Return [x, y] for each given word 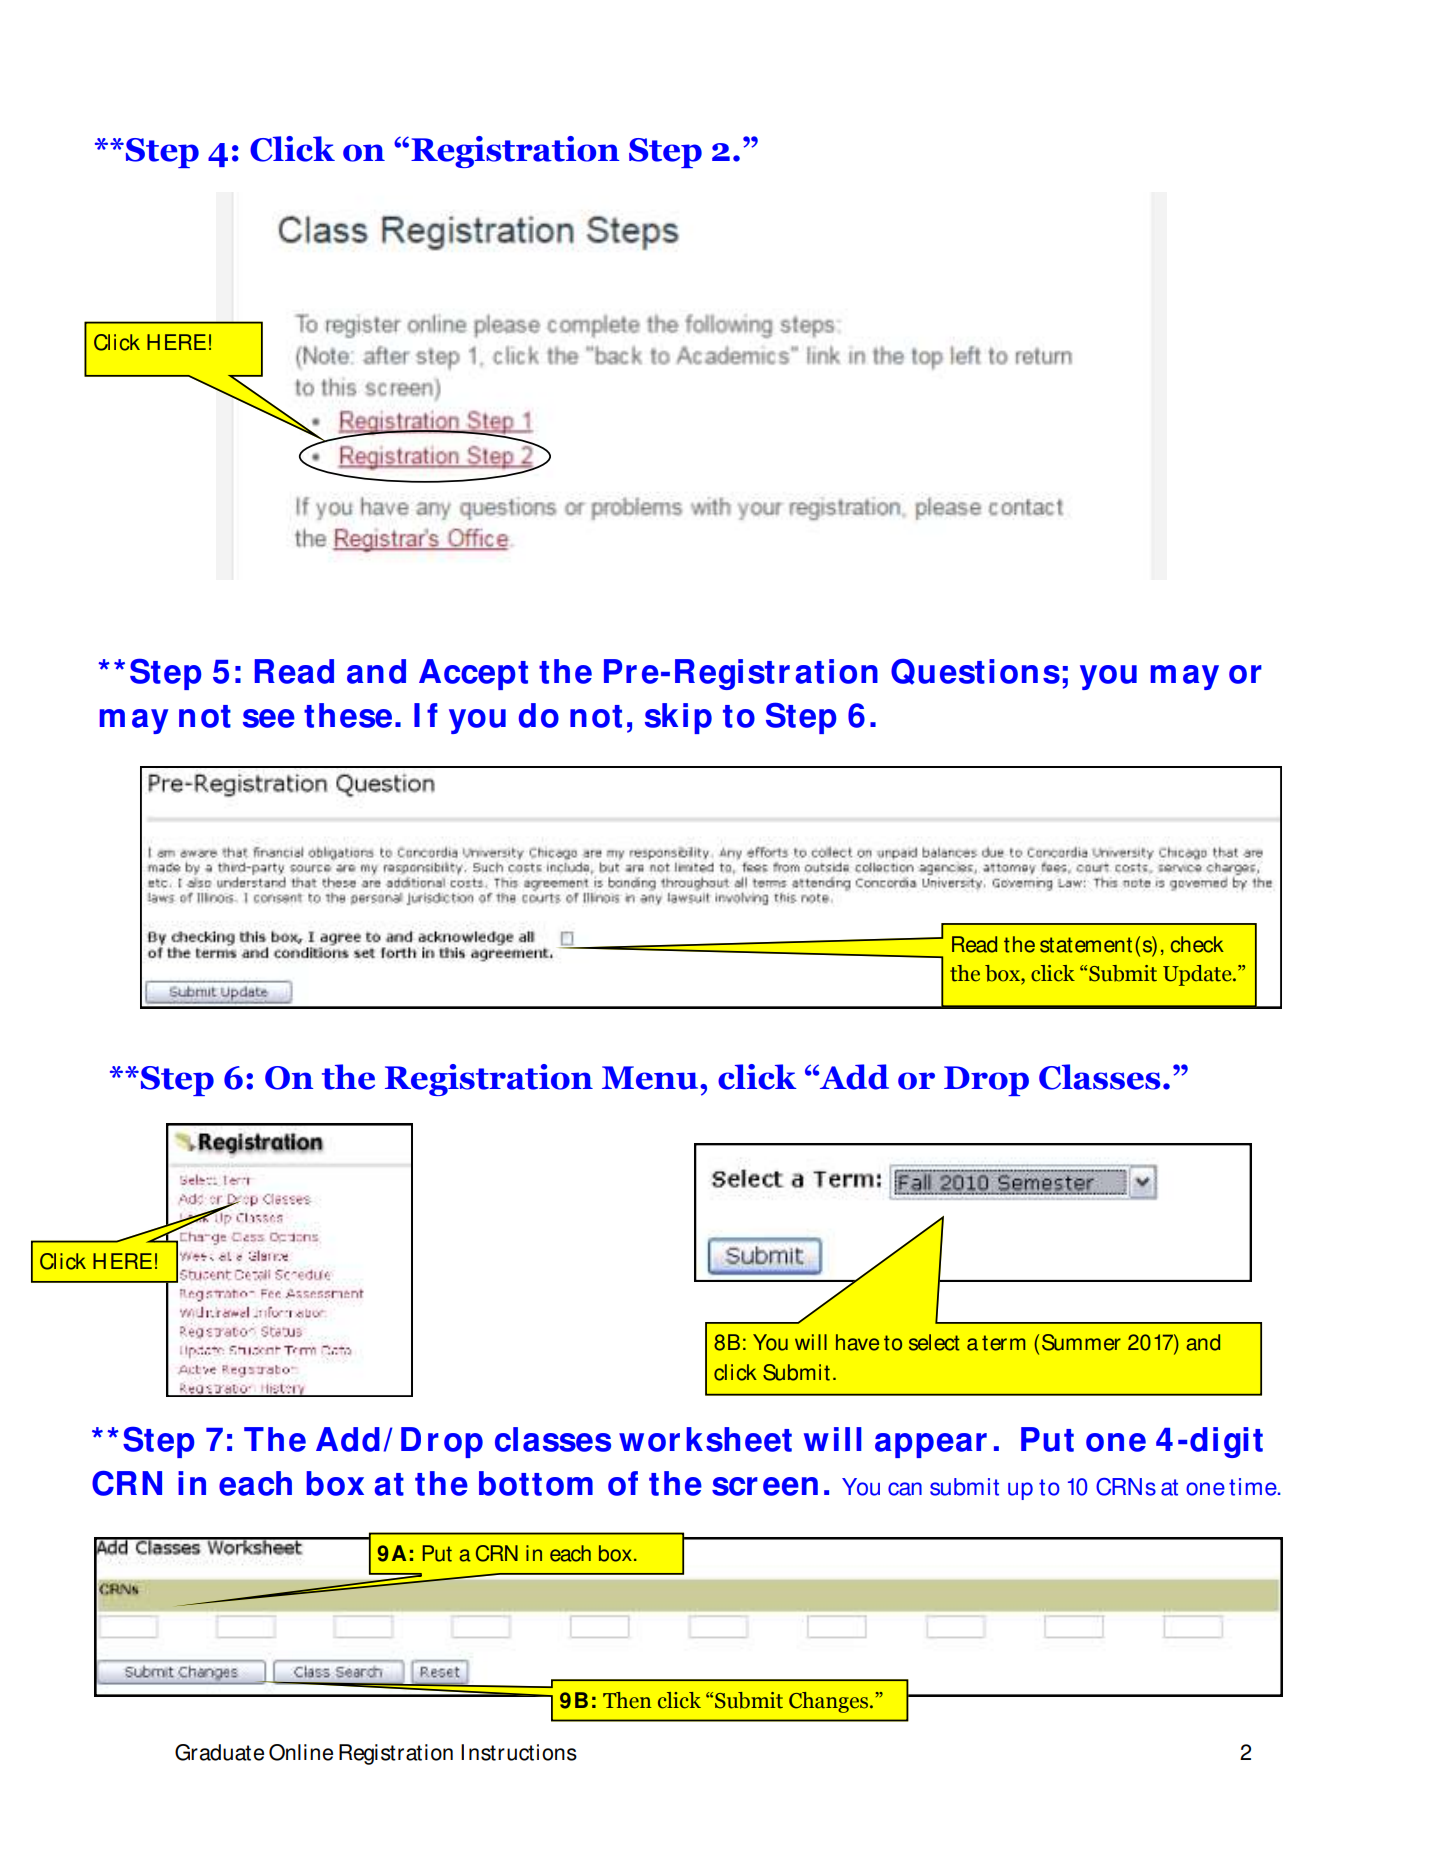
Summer [1081, 1342]
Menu [651, 1078]
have [857, 1342]
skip [678, 718]
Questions [975, 672]
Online [301, 1752]
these [348, 715]
